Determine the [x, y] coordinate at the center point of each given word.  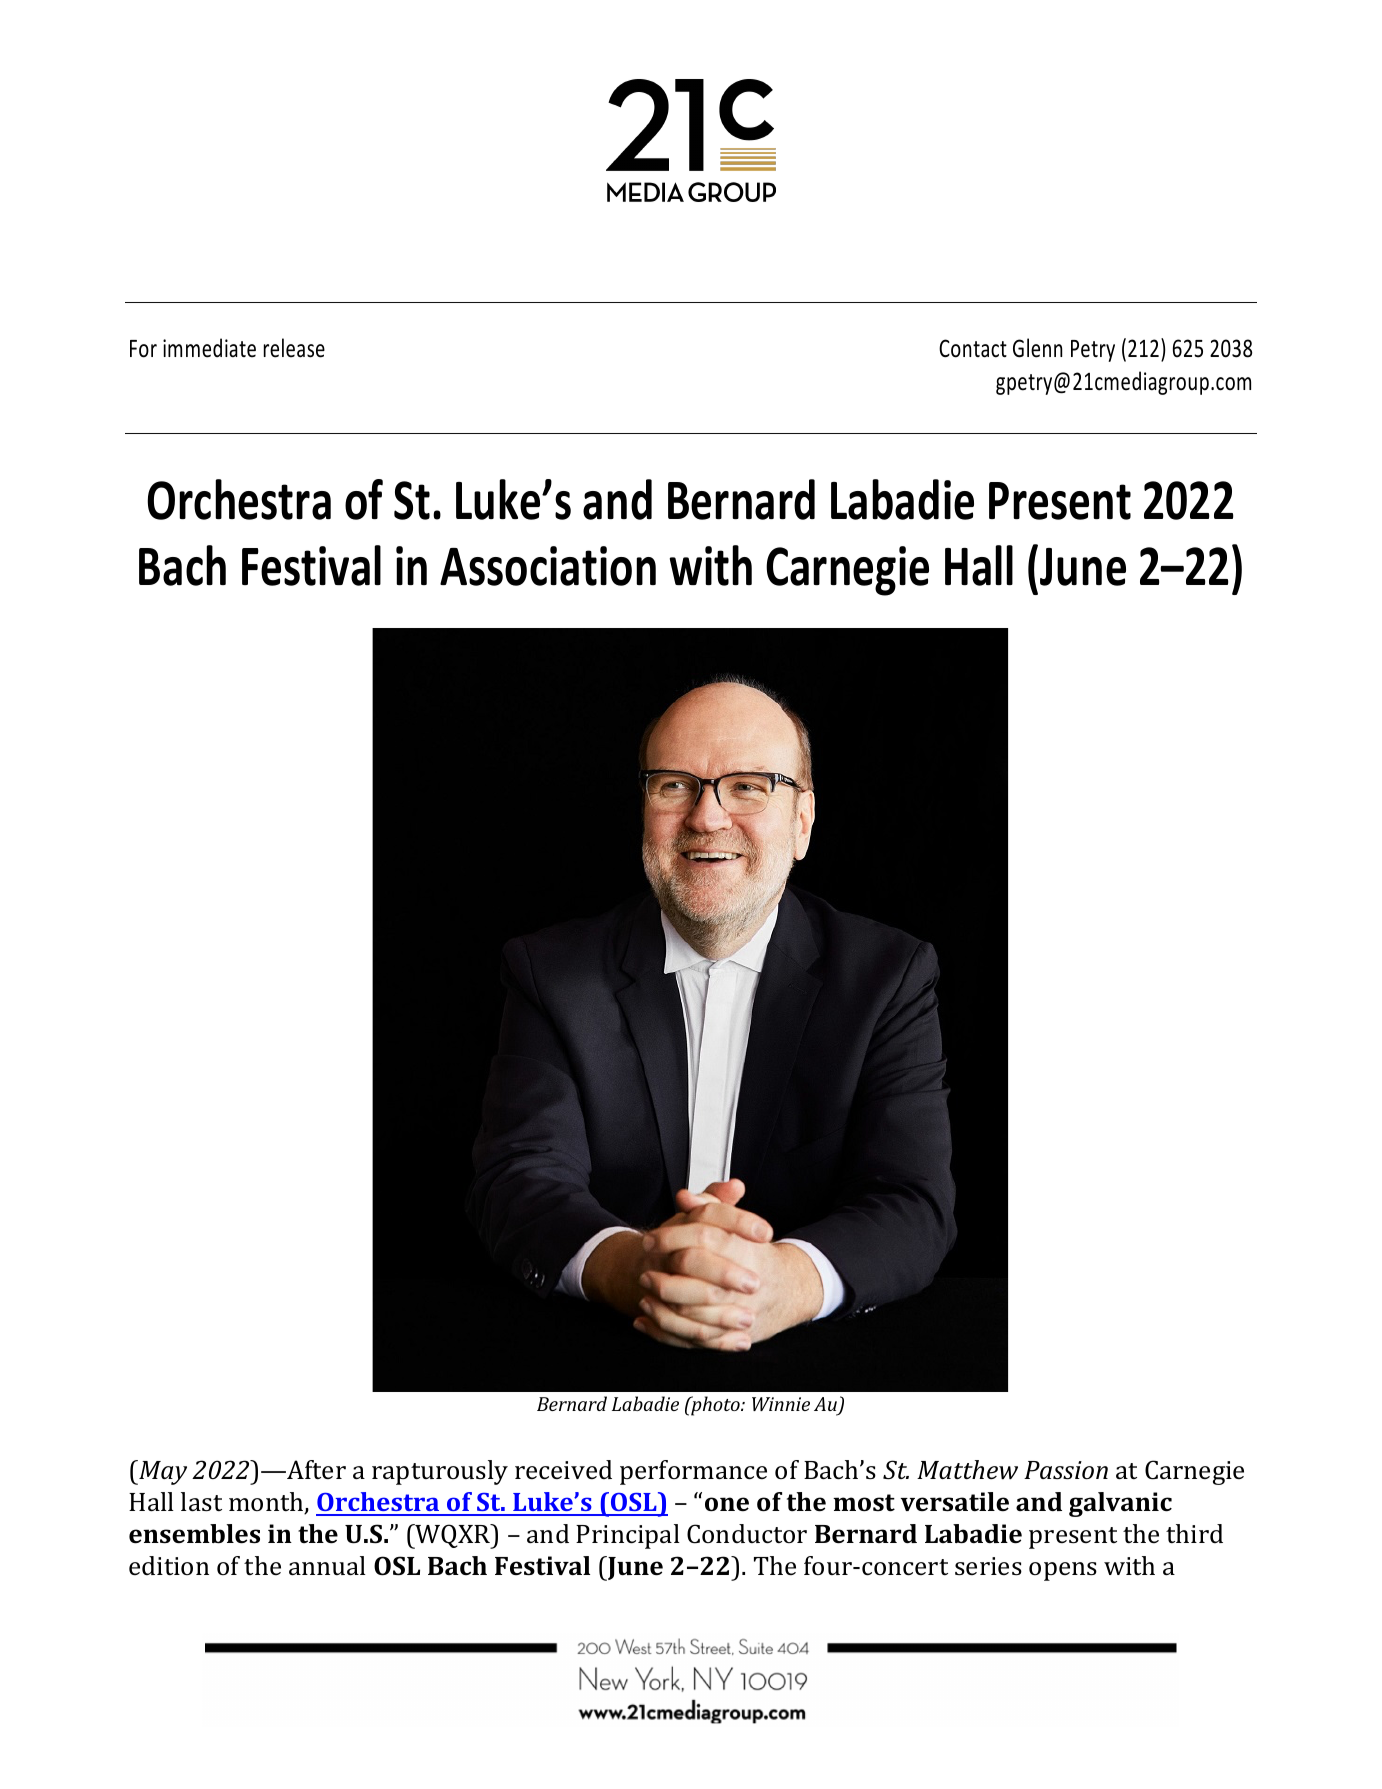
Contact [973, 348]
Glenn [1037, 348]
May [162, 1472]
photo [715, 1406]
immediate [209, 348]
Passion [1066, 1470]
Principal [628, 1536]
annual [327, 1566]
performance [693, 1472]
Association [548, 566]
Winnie [781, 1404]
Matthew [967, 1470]
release [294, 348]
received [563, 1470]
